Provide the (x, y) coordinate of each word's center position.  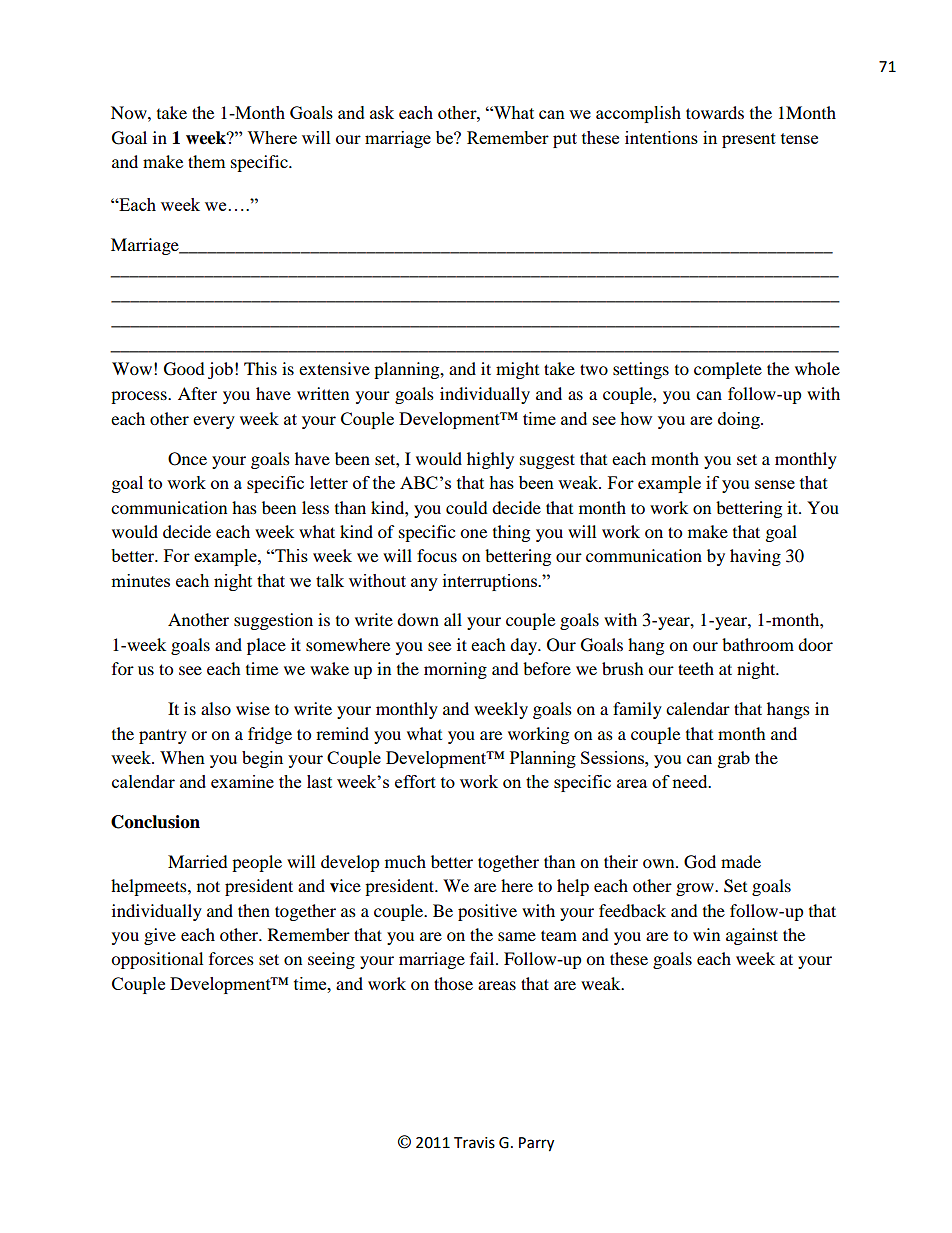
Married (198, 861)
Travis (474, 1143)
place (266, 646)
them (206, 161)
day (525, 646)
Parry (536, 1144)
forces (231, 958)
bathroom (758, 644)
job (220, 370)
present (749, 140)
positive (487, 912)
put (565, 140)
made (741, 861)
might (517, 370)
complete (728, 370)
